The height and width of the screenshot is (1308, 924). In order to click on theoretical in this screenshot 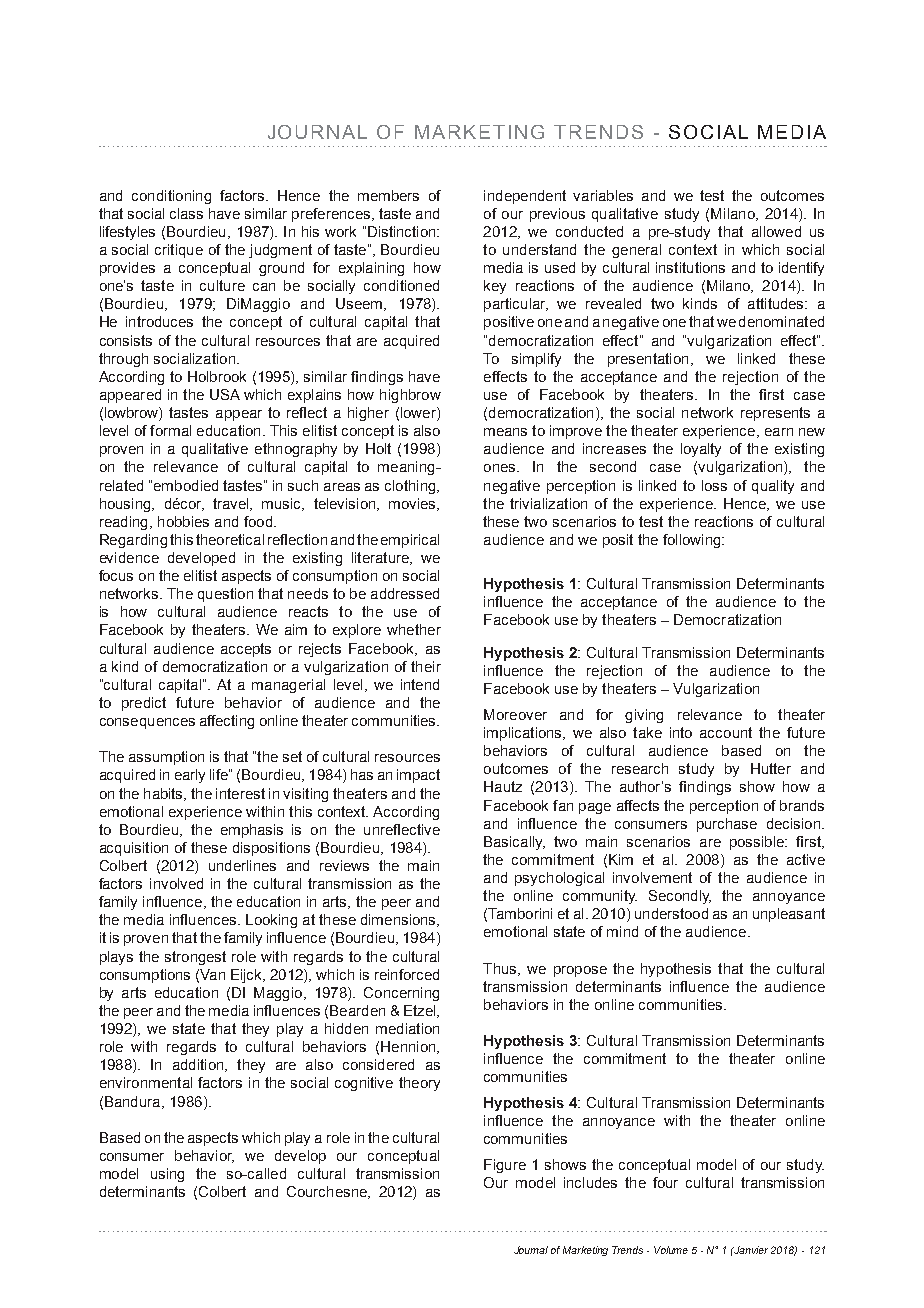, I will do `click(230, 539)`.
